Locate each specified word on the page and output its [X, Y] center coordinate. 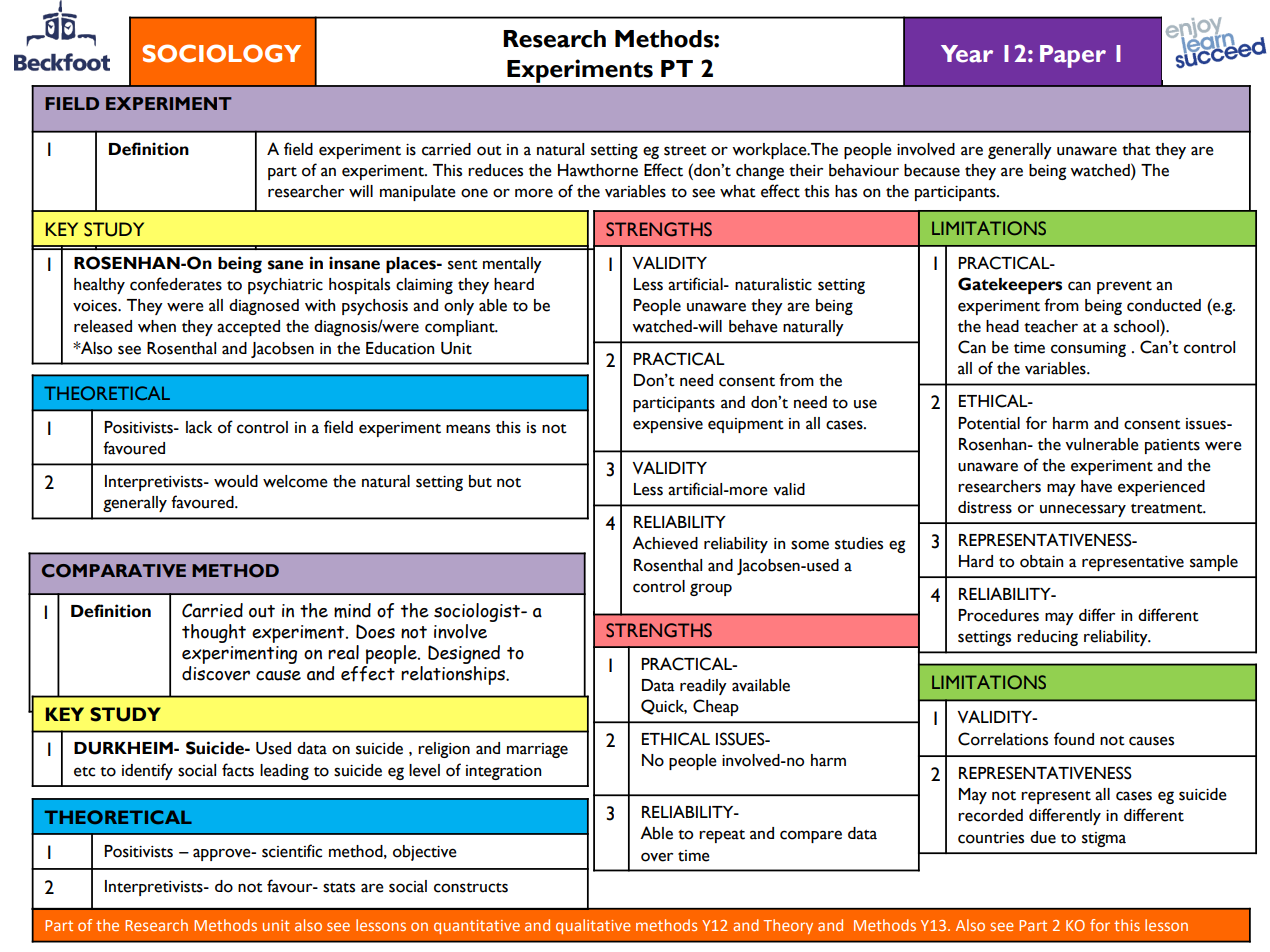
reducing [1047, 638]
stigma [1104, 839]
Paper [1073, 56]
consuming [1088, 349]
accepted [248, 328]
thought [214, 633]
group [711, 589]
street [685, 150]
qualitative [593, 926]
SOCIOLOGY [221, 53]
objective [425, 853]
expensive [668, 425]
